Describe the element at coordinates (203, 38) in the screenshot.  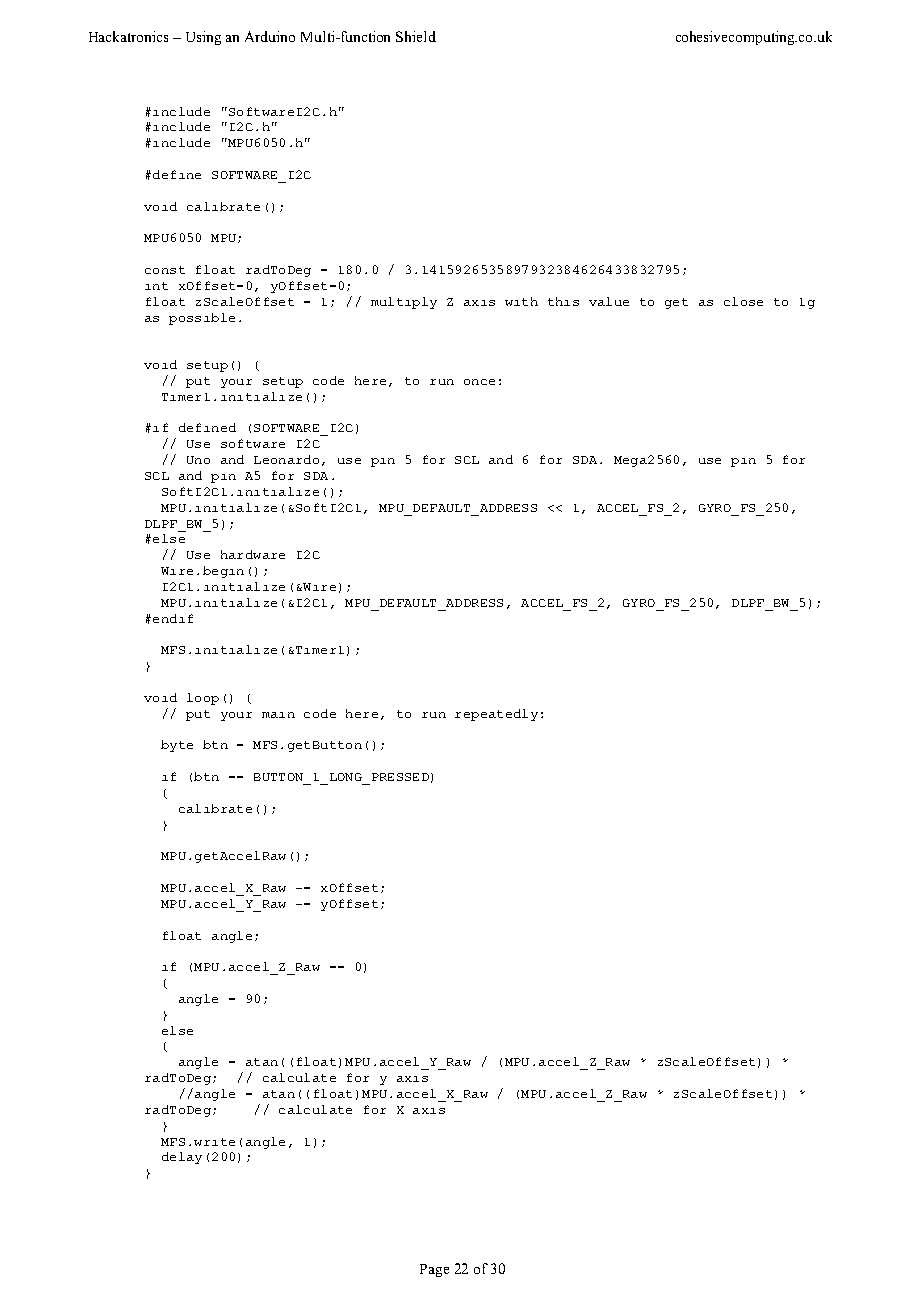
I see `Using` at that location.
